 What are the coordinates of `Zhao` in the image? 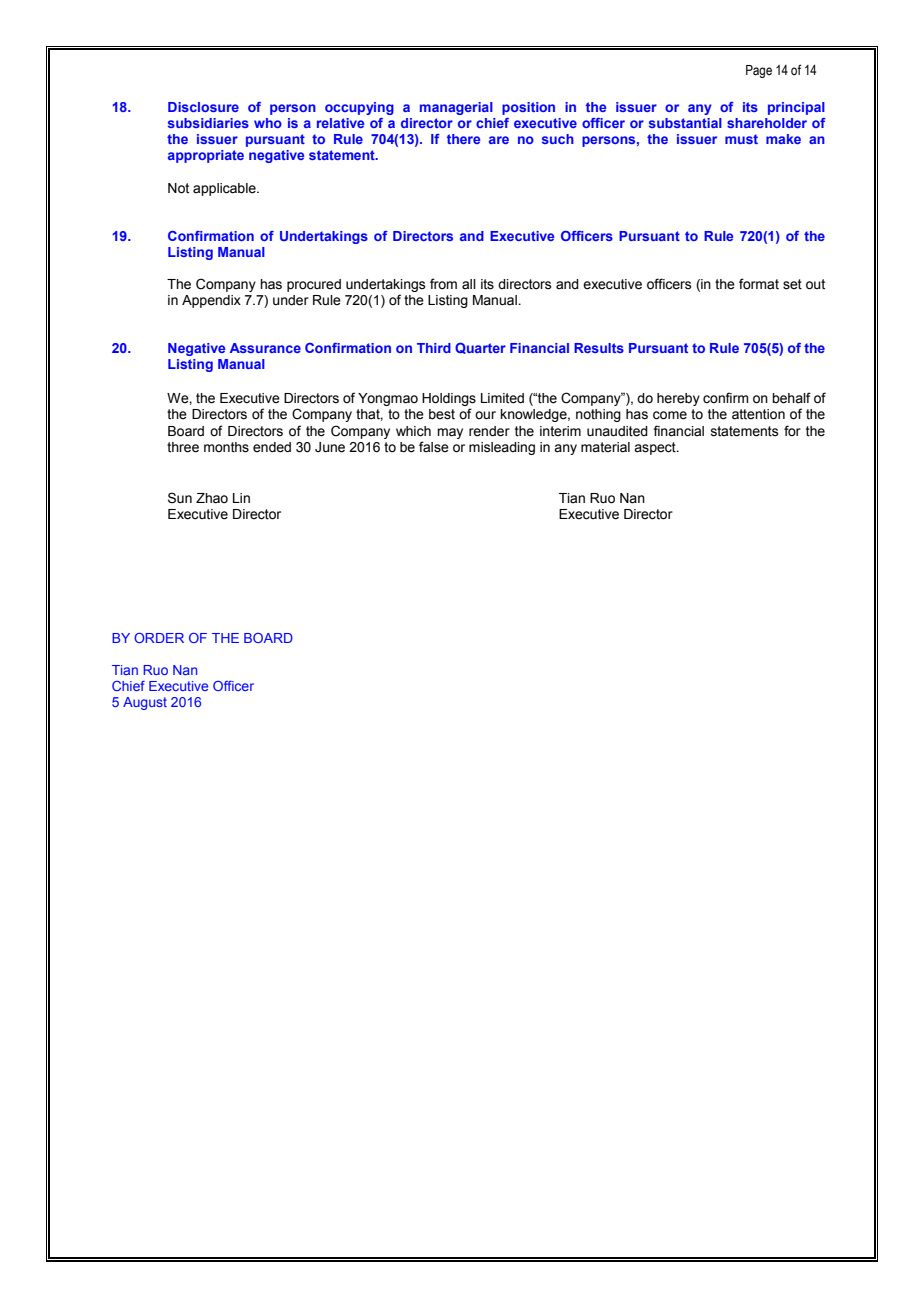 It's located at (212, 498).
